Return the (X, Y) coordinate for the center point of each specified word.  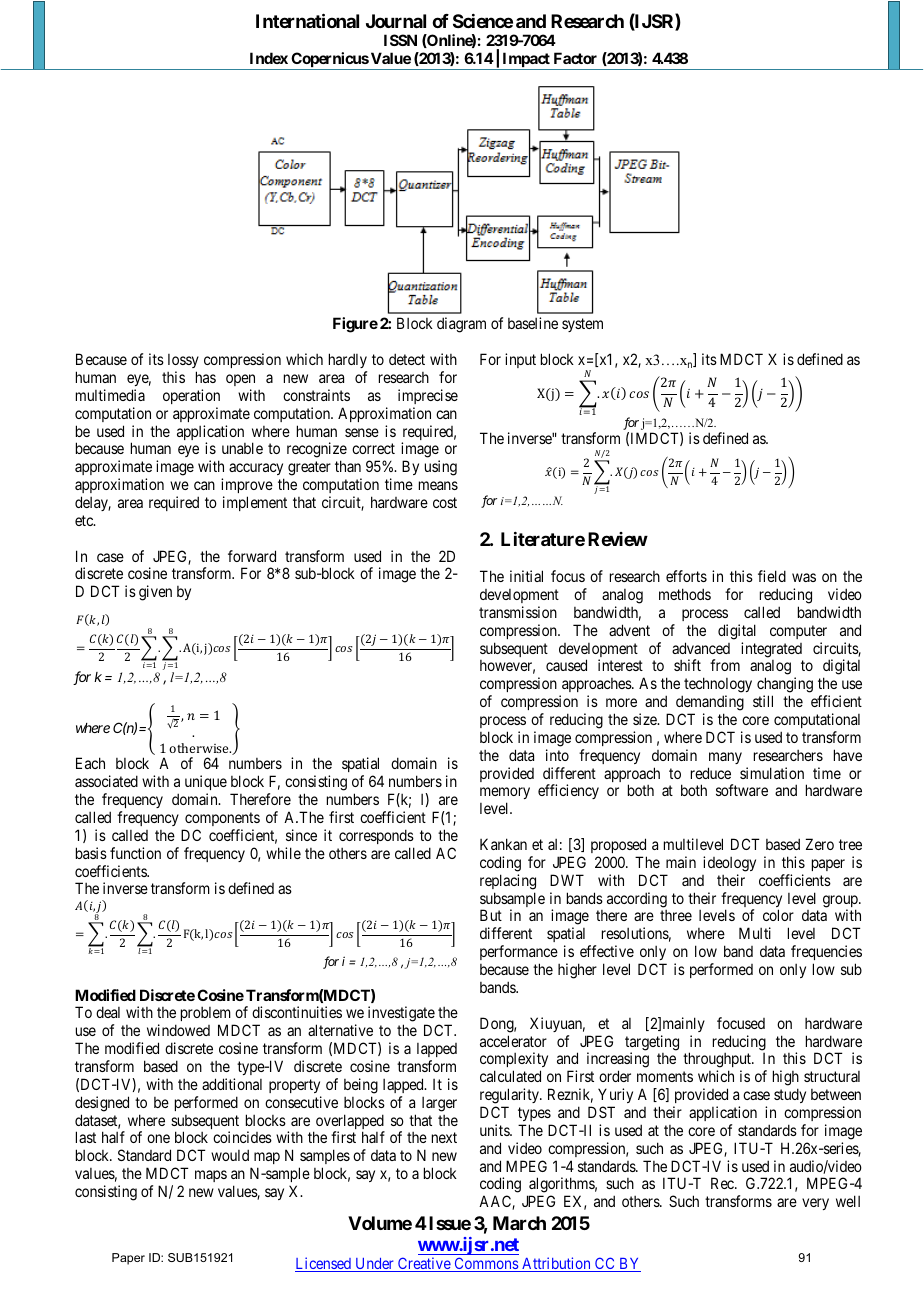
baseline (533, 323)
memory (505, 795)
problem (207, 1016)
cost (445, 502)
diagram (461, 325)
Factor (575, 58)
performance (519, 954)
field (772, 576)
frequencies (826, 954)
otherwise (200, 748)
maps (211, 1176)
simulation (772, 773)
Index (269, 58)
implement (255, 503)
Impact (526, 61)
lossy (183, 361)
